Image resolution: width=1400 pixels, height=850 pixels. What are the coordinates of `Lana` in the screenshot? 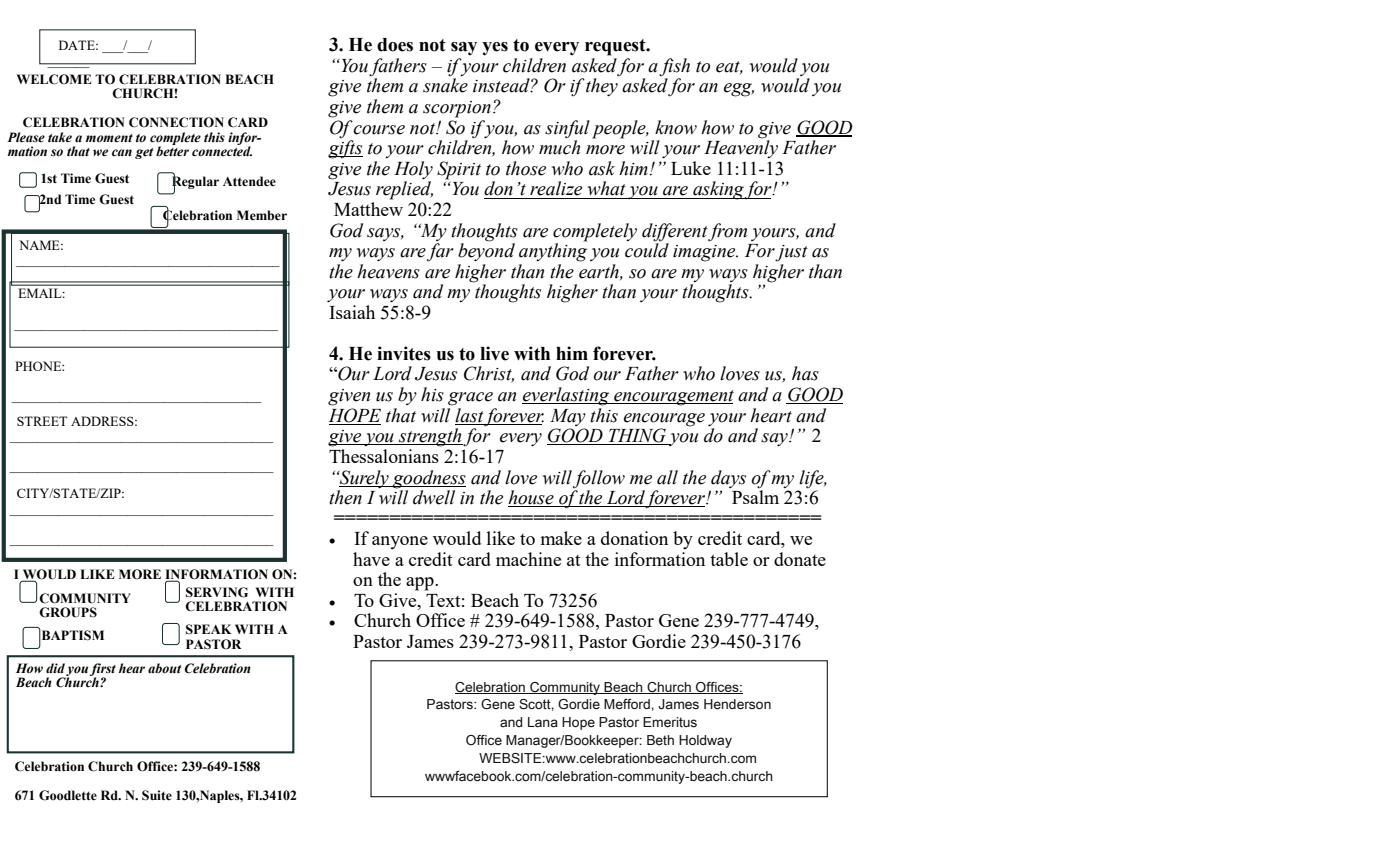 It's located at (543, 722).
